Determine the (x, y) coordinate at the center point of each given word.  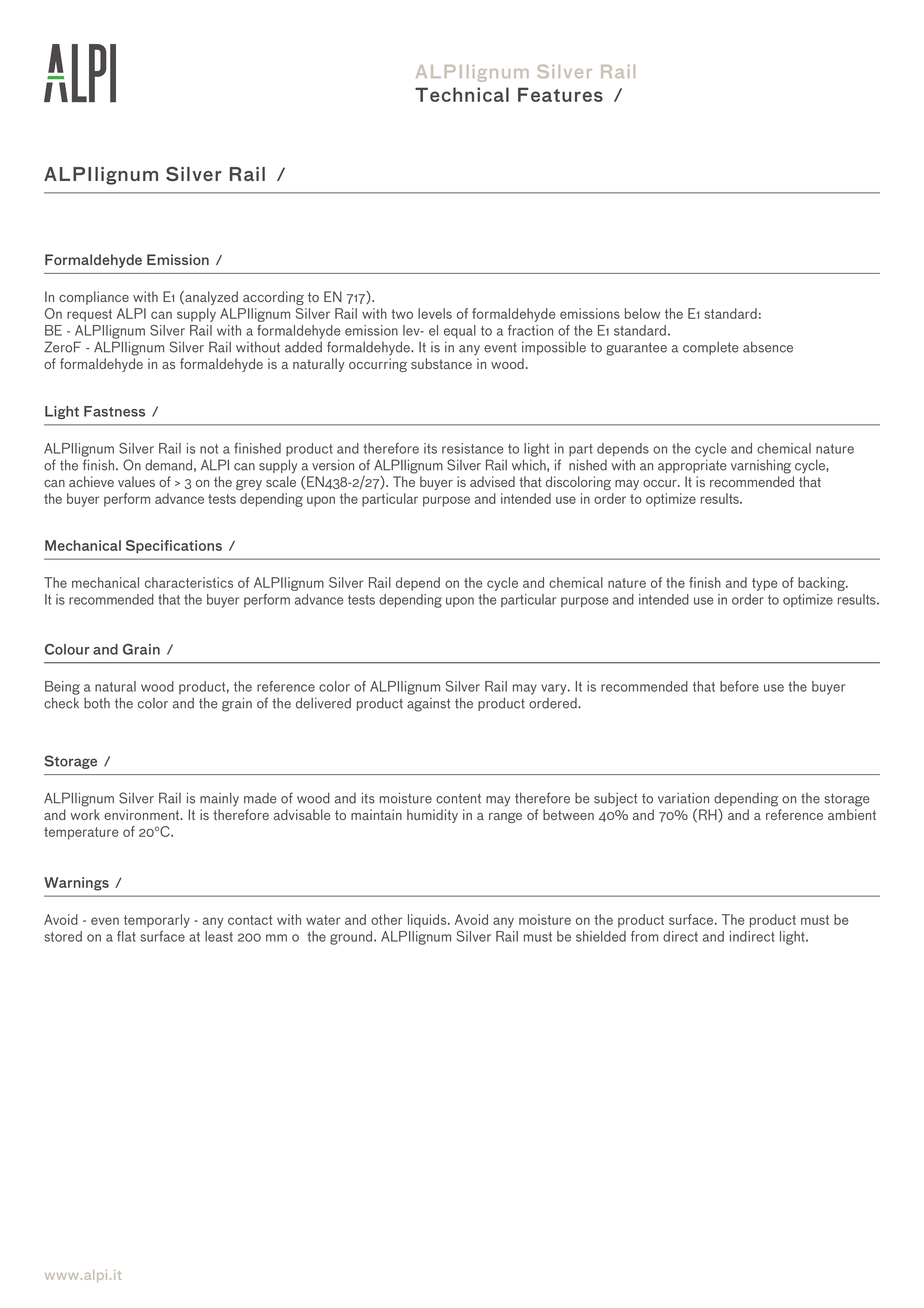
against (428, 705)
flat (126, 936)
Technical (462, 94)
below (642, 313)
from (644, 936)
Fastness (114, 411)
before (739, 686)
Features (560, 94)
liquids (428, 921)
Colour (67, 649)
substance (441, 363)
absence (768, 347)
